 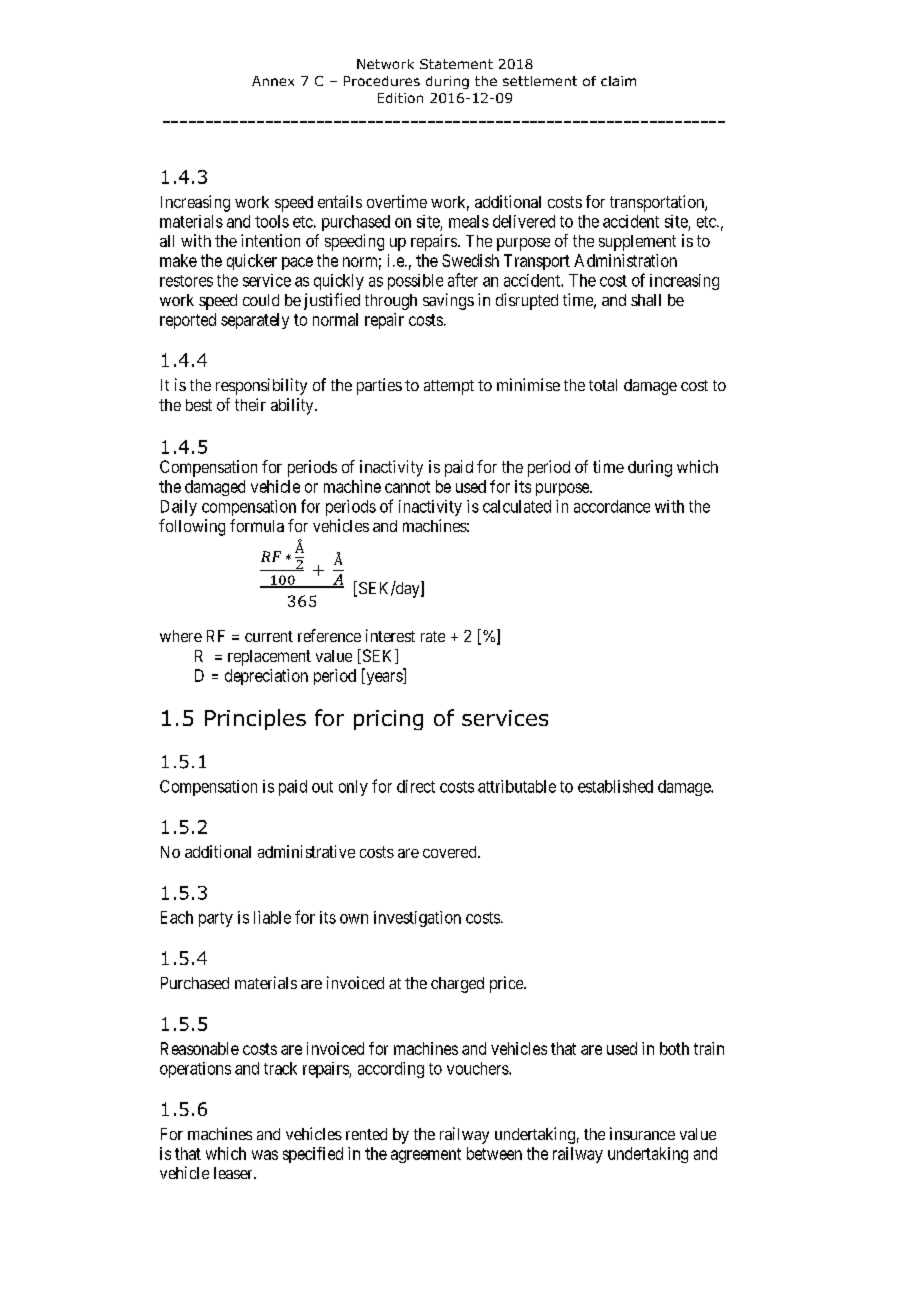 I want to click on attempt, so click(x=449, y=387).
